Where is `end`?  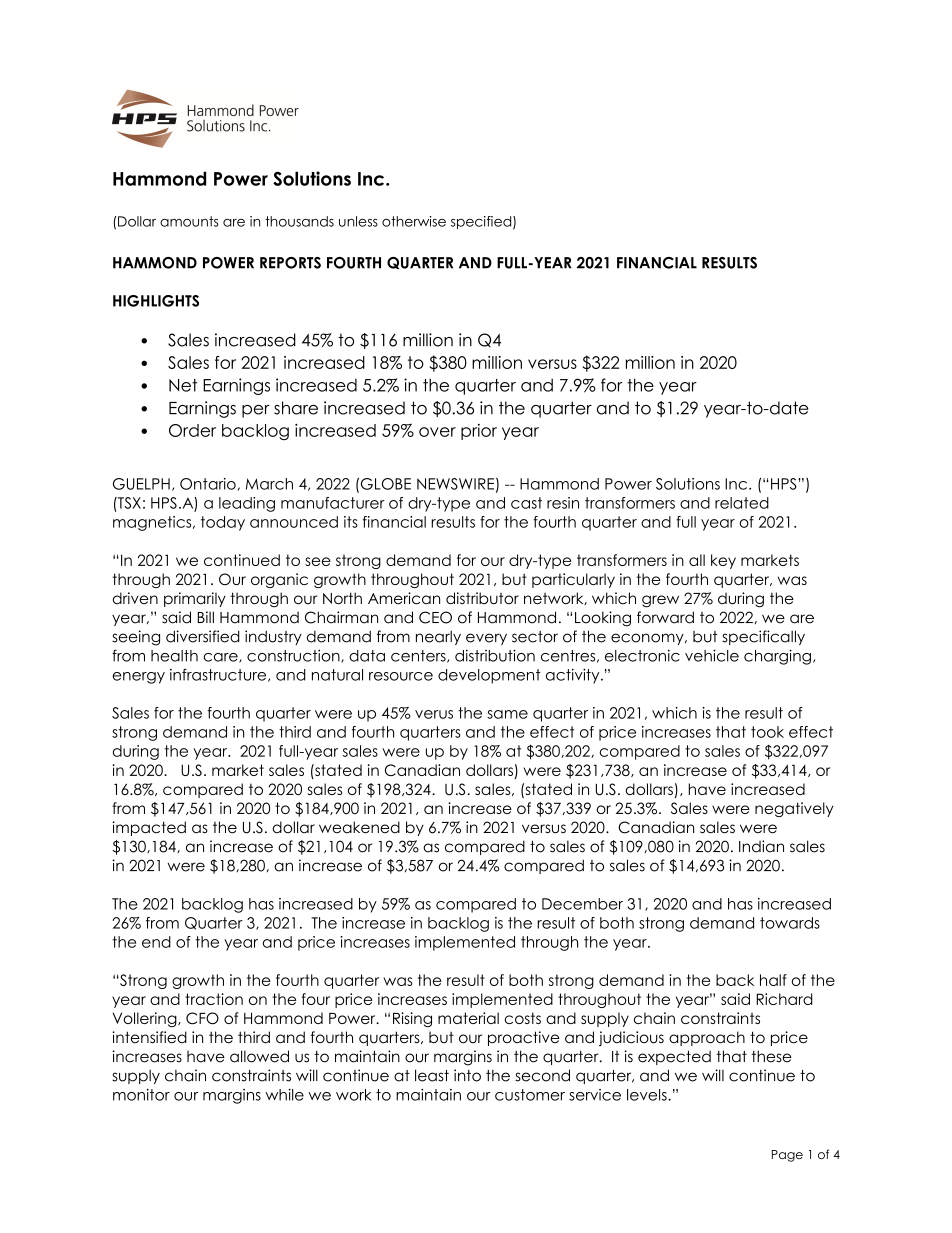
end is located at coordinates (156, 942).
